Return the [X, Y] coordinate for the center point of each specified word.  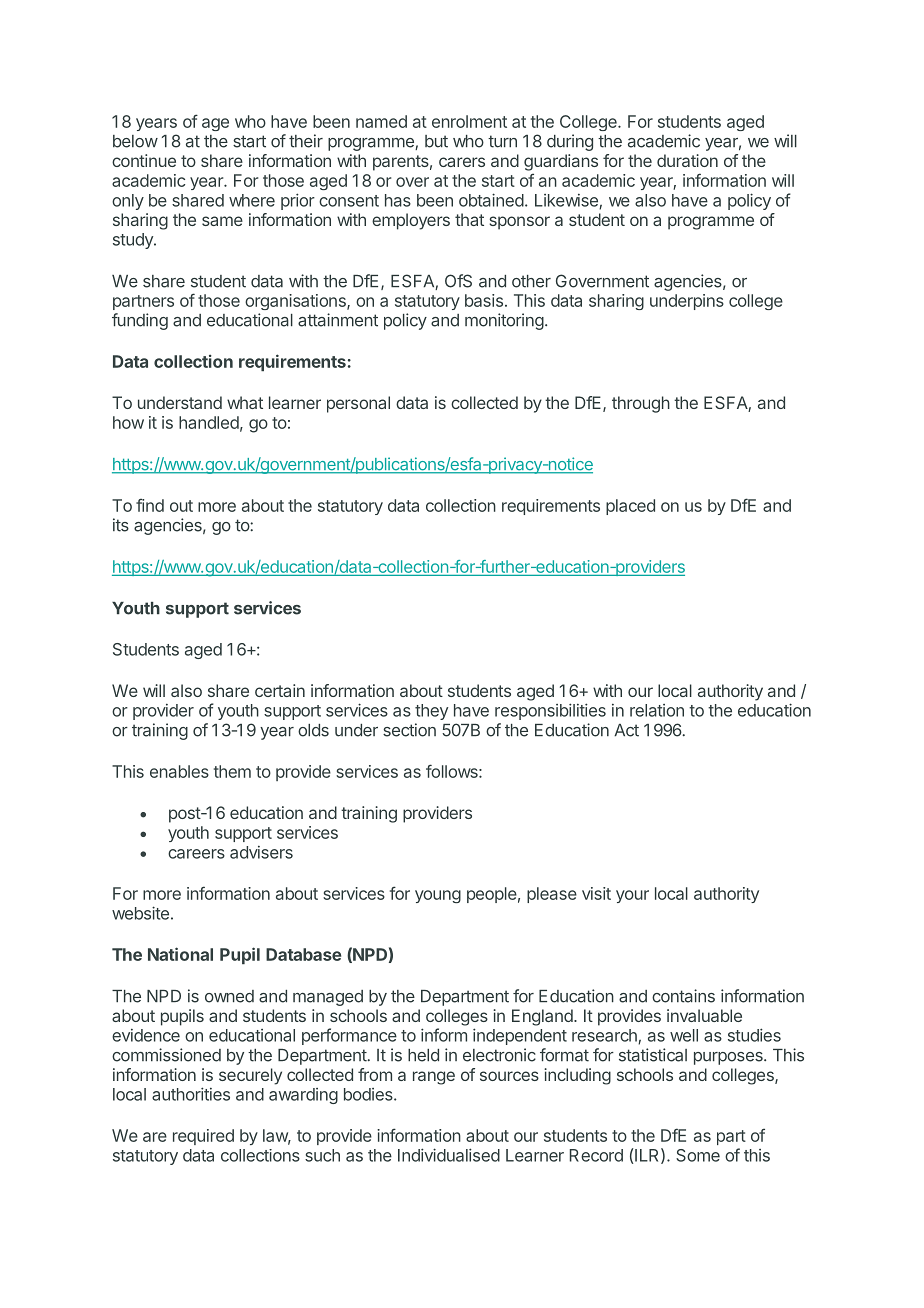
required [203, 1137]
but [436, 141]
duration [687, 160]
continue [144, 160]
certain [280, 690]
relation [657, 710]
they [431, 712]
